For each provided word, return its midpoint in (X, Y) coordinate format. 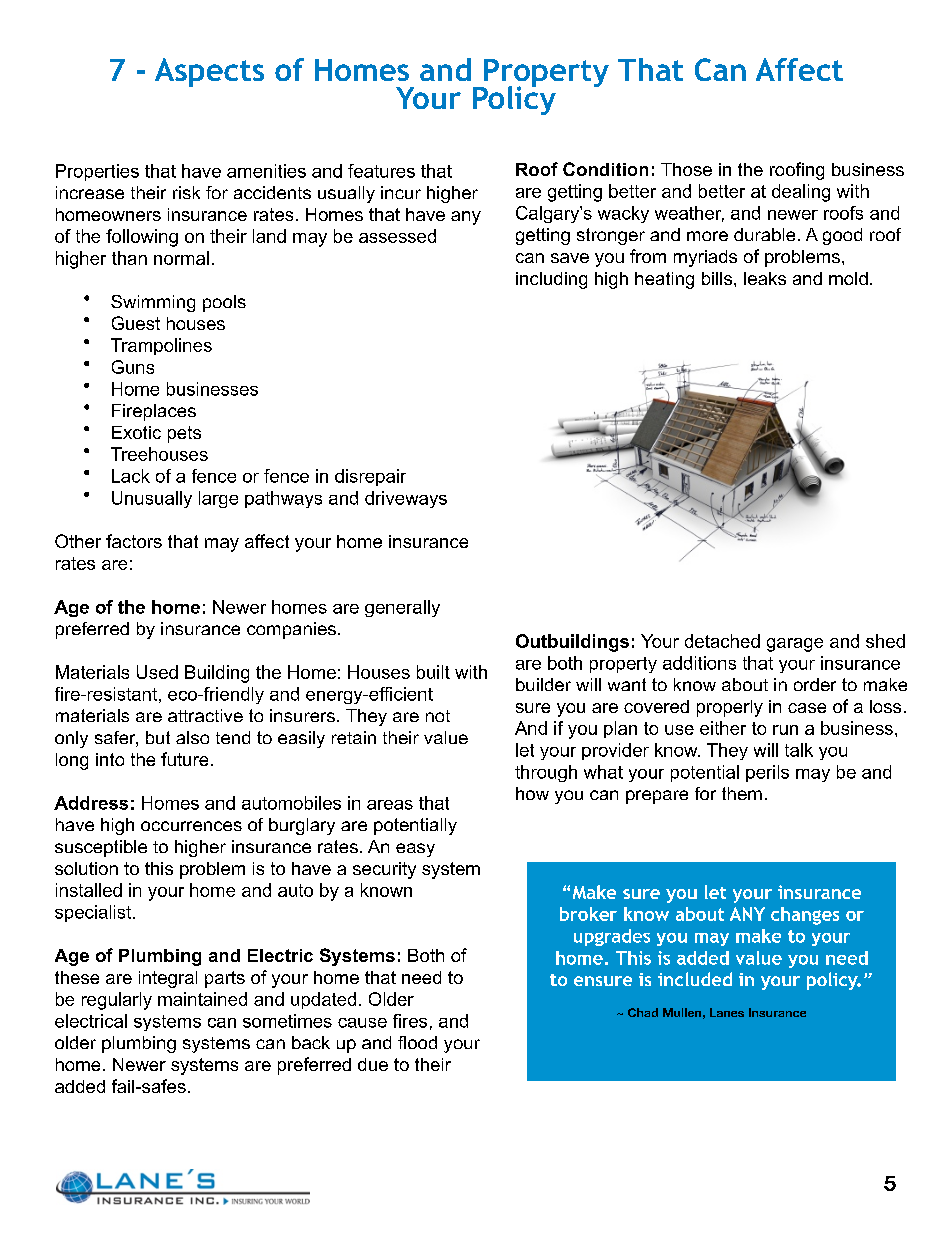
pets (184, 434)
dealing (801, 193)
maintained (202, 999)
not (438, 716)
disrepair (370, 477)
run (785, 730)
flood (417, 1042)
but (158, 737)
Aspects (209, 72)
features (381, 171)
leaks (765, 278)
